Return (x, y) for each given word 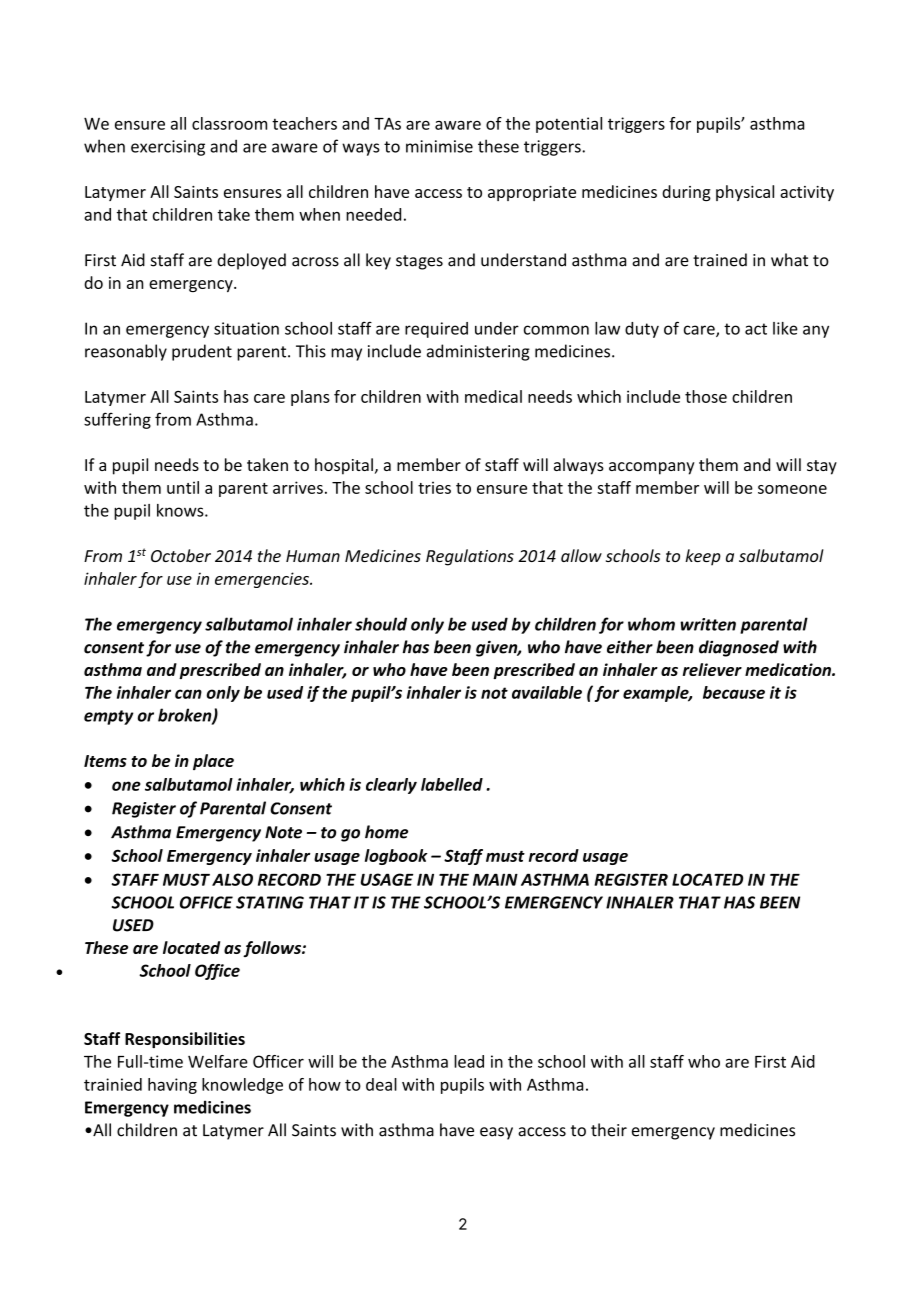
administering (478, 352)
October (181, 555)
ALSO (232, 879)
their (609, 1130)
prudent (202, 352)
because (734, 692)
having (172, 1086)
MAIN (495, 879)
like (785, 328)
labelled (452, 784)
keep (703, 557)
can (188, 694)
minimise (439, 146)
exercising (168, 148)
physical (745, 193)
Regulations (470, 557)
